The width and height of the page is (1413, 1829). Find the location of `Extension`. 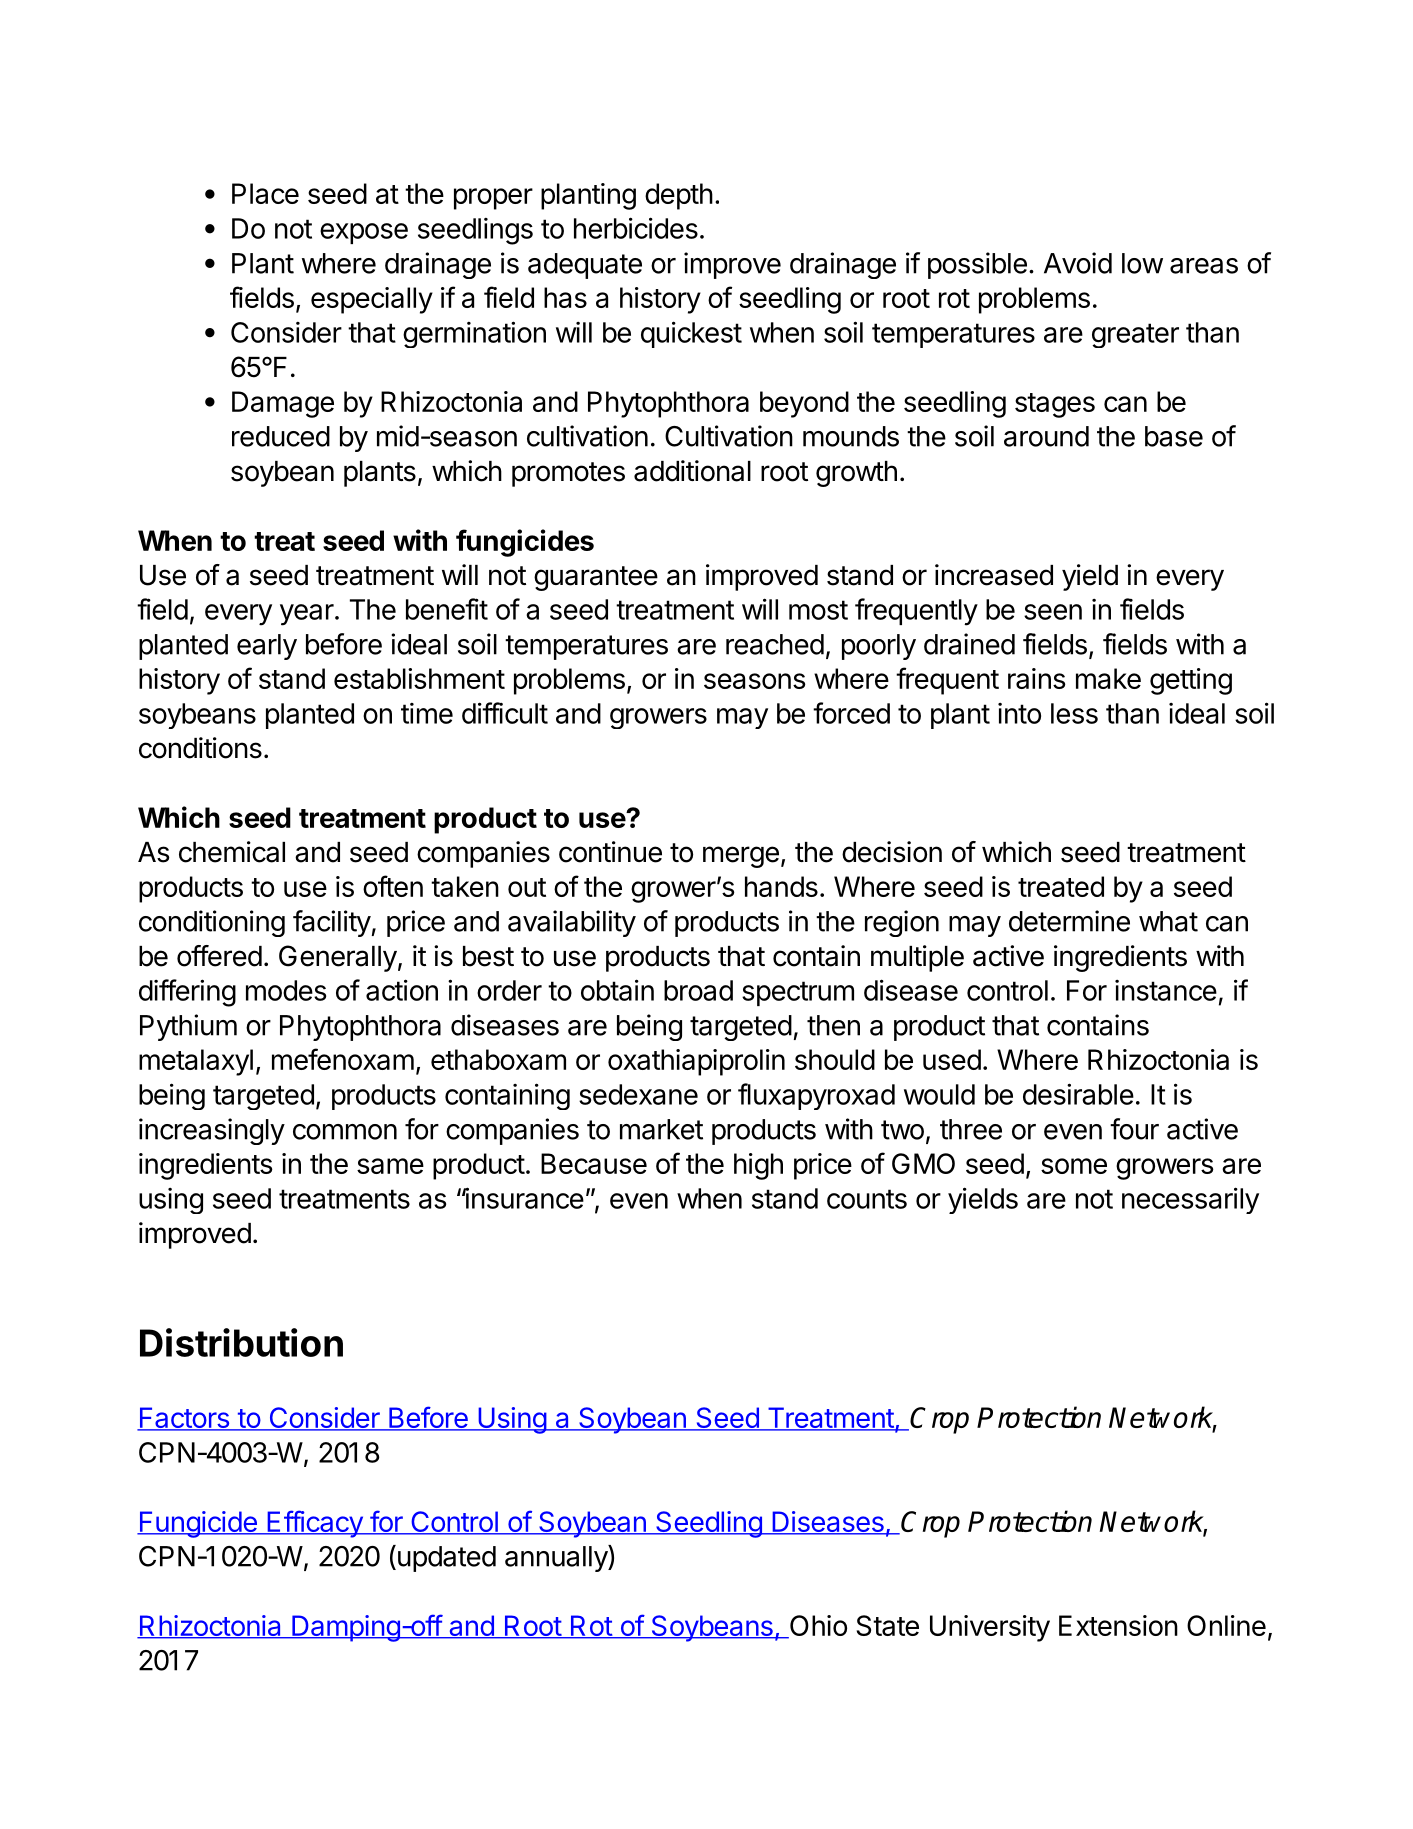

Extension is located at coordinates (1118, 1625).
